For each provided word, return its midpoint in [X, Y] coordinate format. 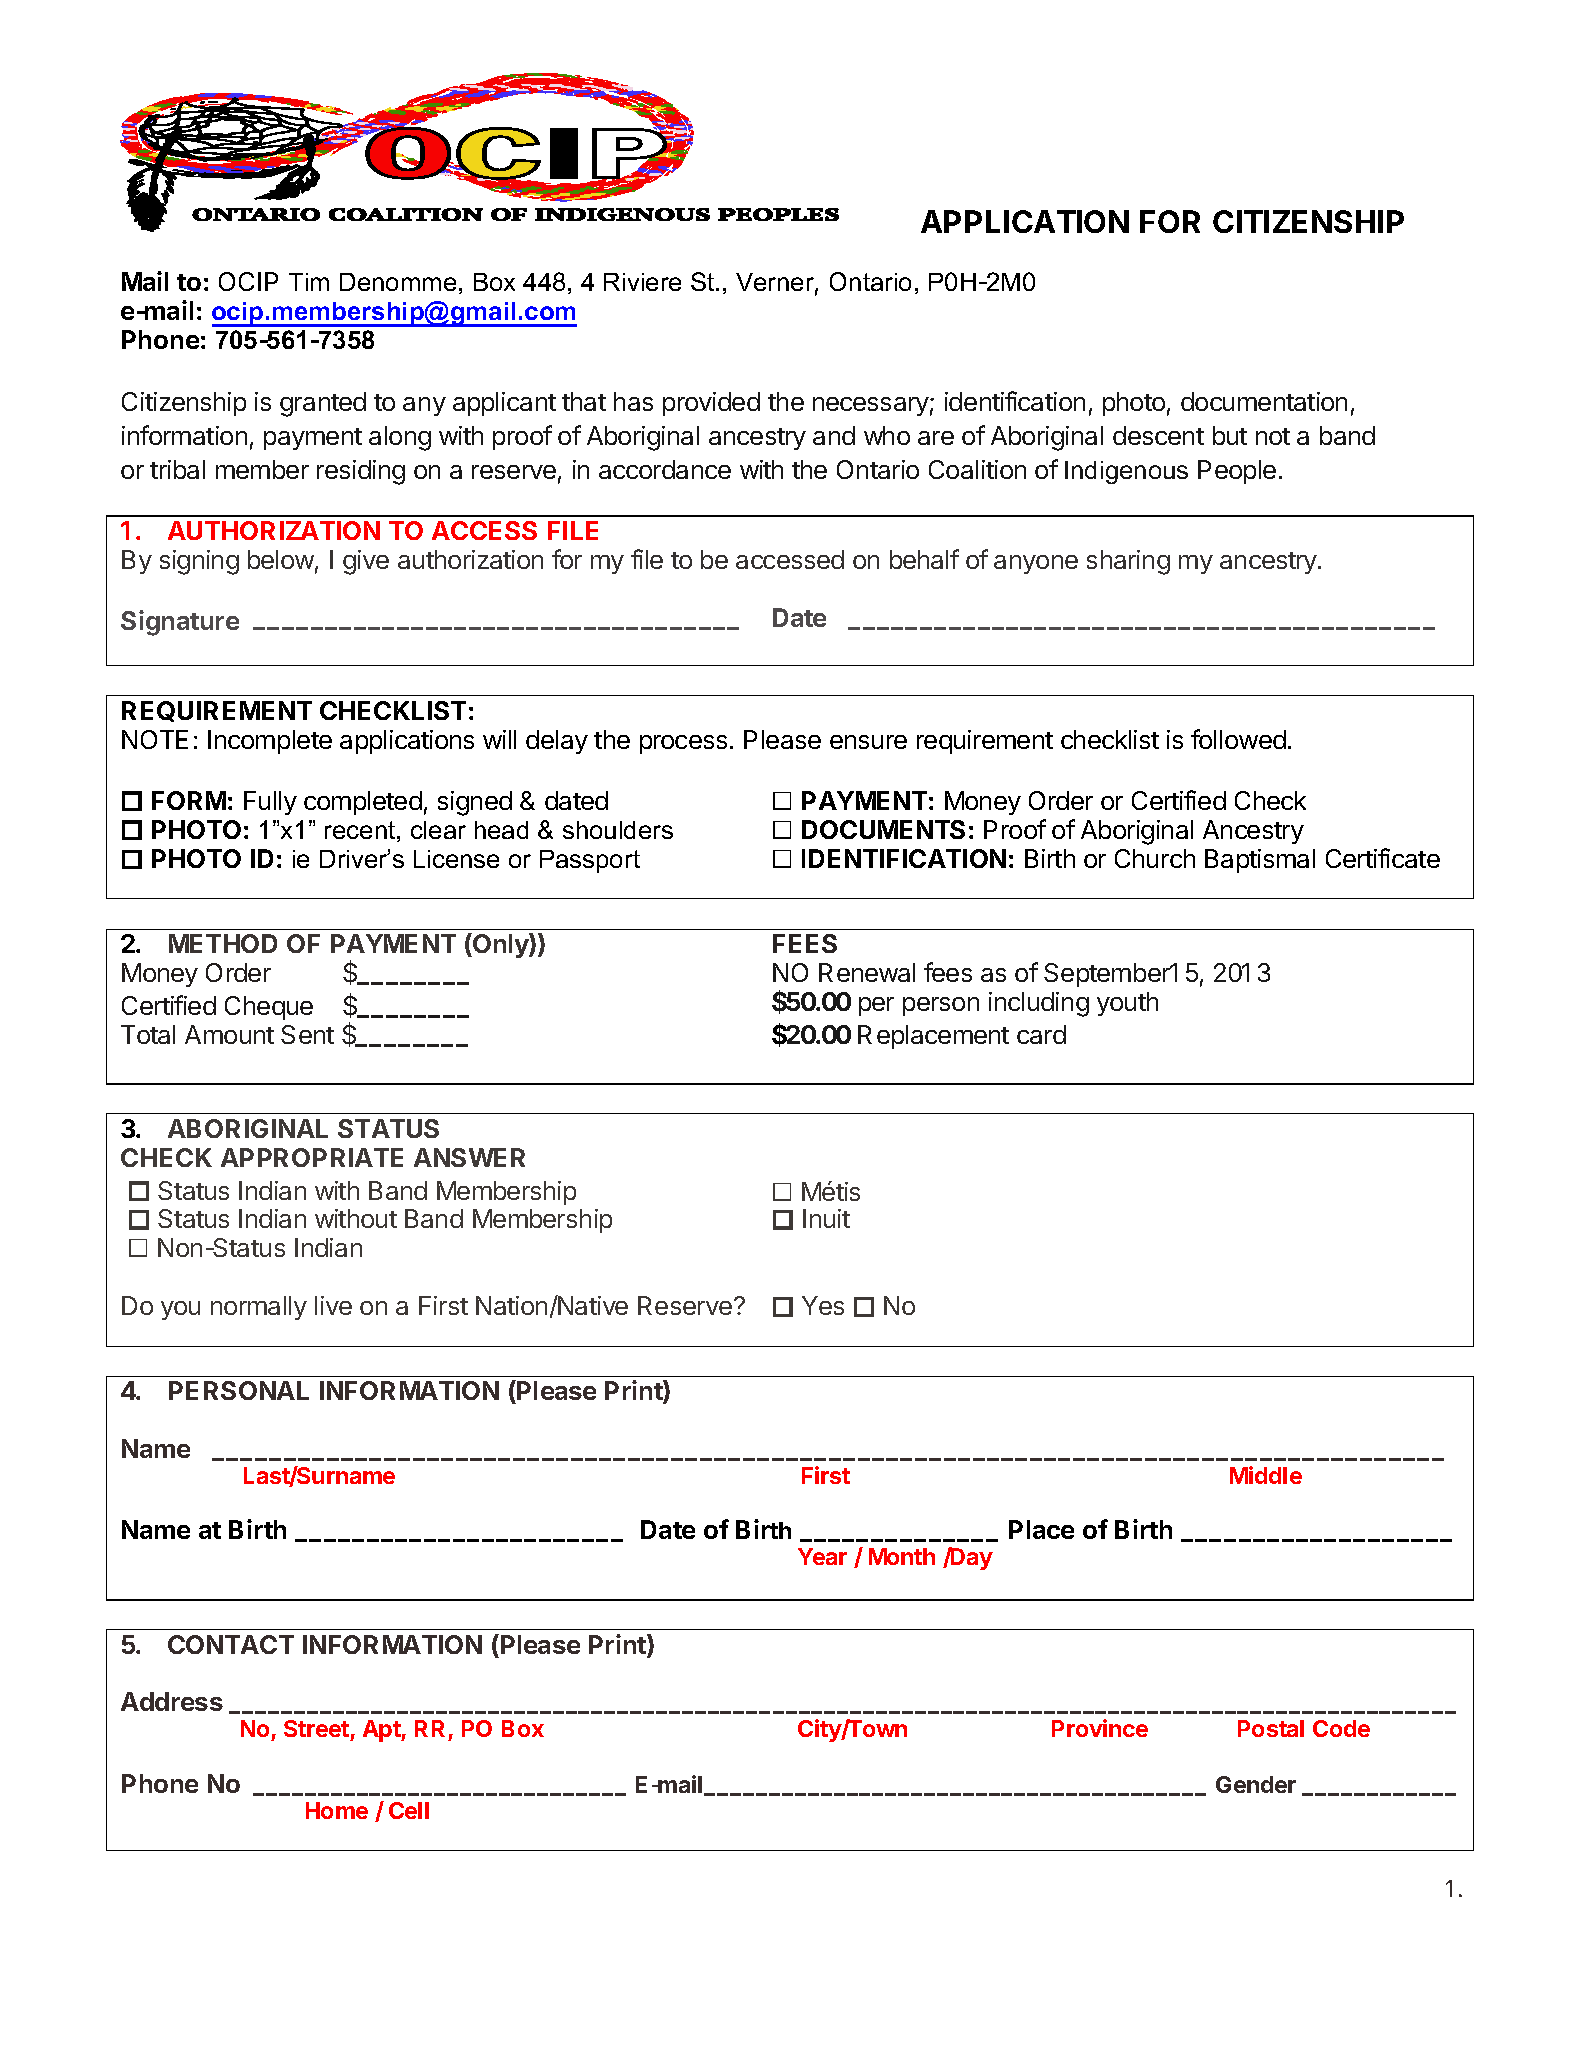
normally [259, 1308]
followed [1238, 739]
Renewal [867, 972]
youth [1127, 1004]
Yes [823, 1305]
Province [1100, 1728]
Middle [1266, 1475]
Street [316, 1728]
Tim [309, 282]
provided [711, 404]
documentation [1264, 401]
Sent [307, 1034]
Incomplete [270, 742]
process [683, 744]
